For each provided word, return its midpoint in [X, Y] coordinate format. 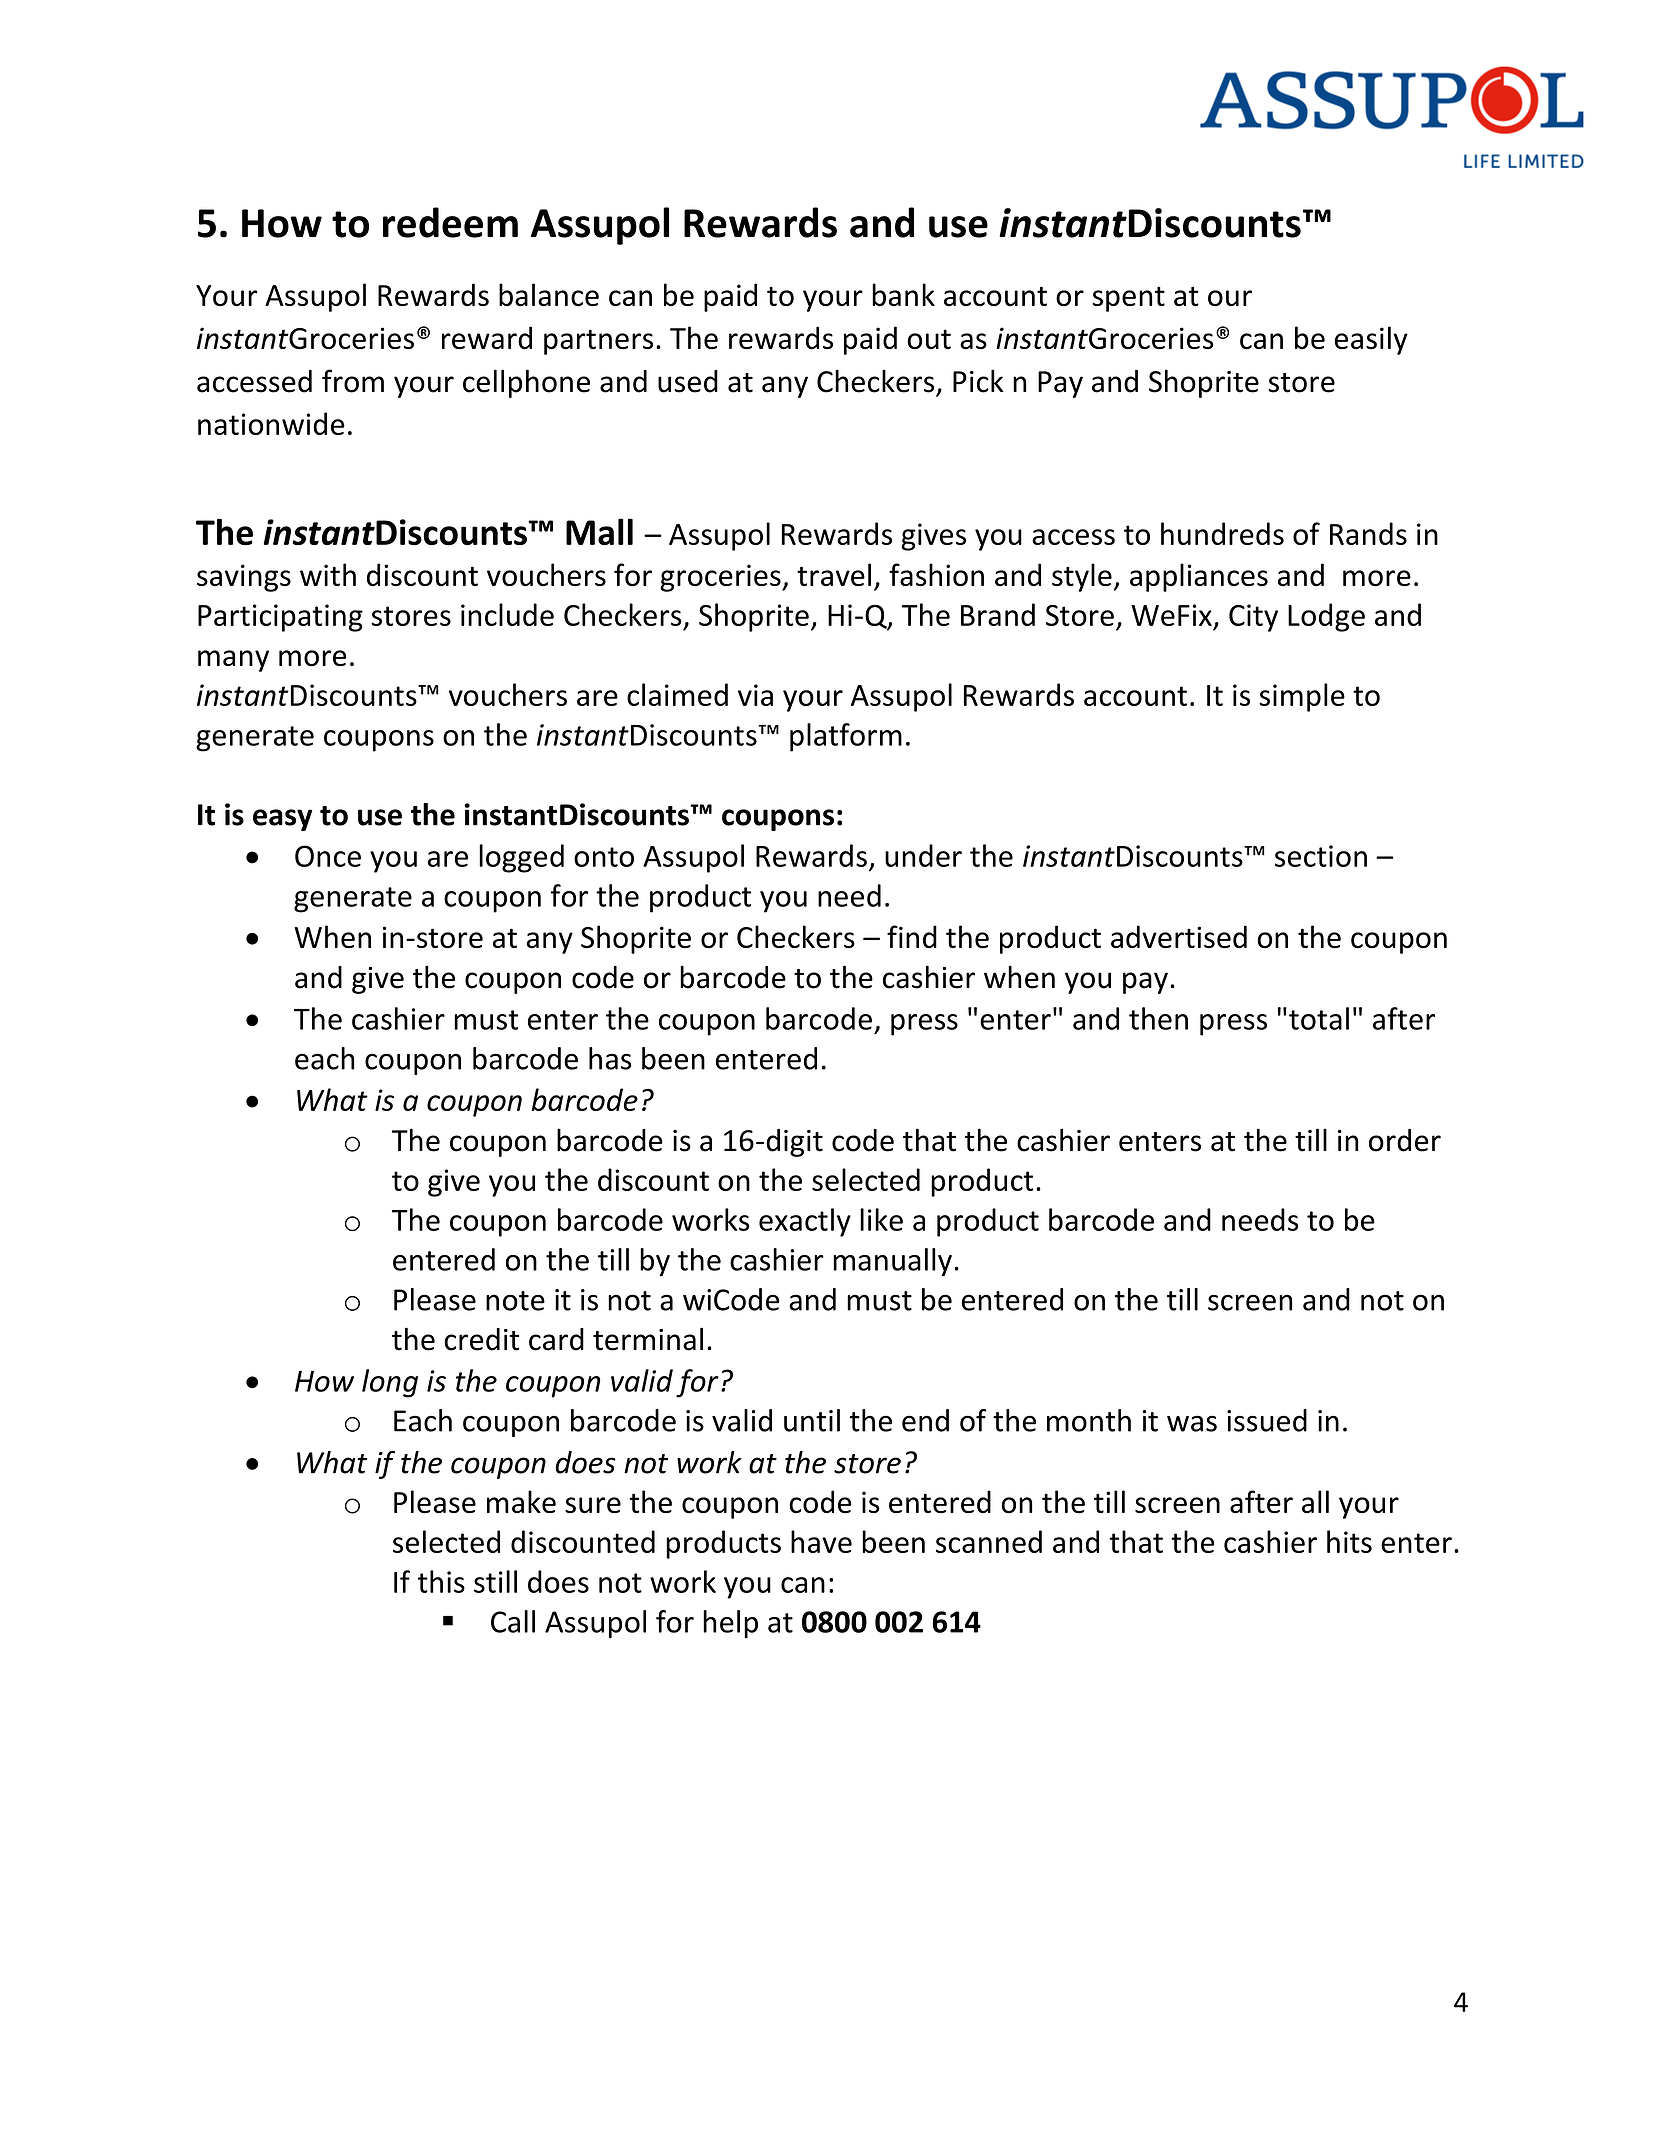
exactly [805, 1222]
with [328, 574]
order [1405, 1140]
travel [834, 575]
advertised [1179, 937]
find [912, 937]
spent [1128, 299]
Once [328, 856]
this [441, 1581]
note [515, 1301]
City [1253, 618]
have [821, 1541]
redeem [450, 222]
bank [903, 295]
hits [1349, 1541]
